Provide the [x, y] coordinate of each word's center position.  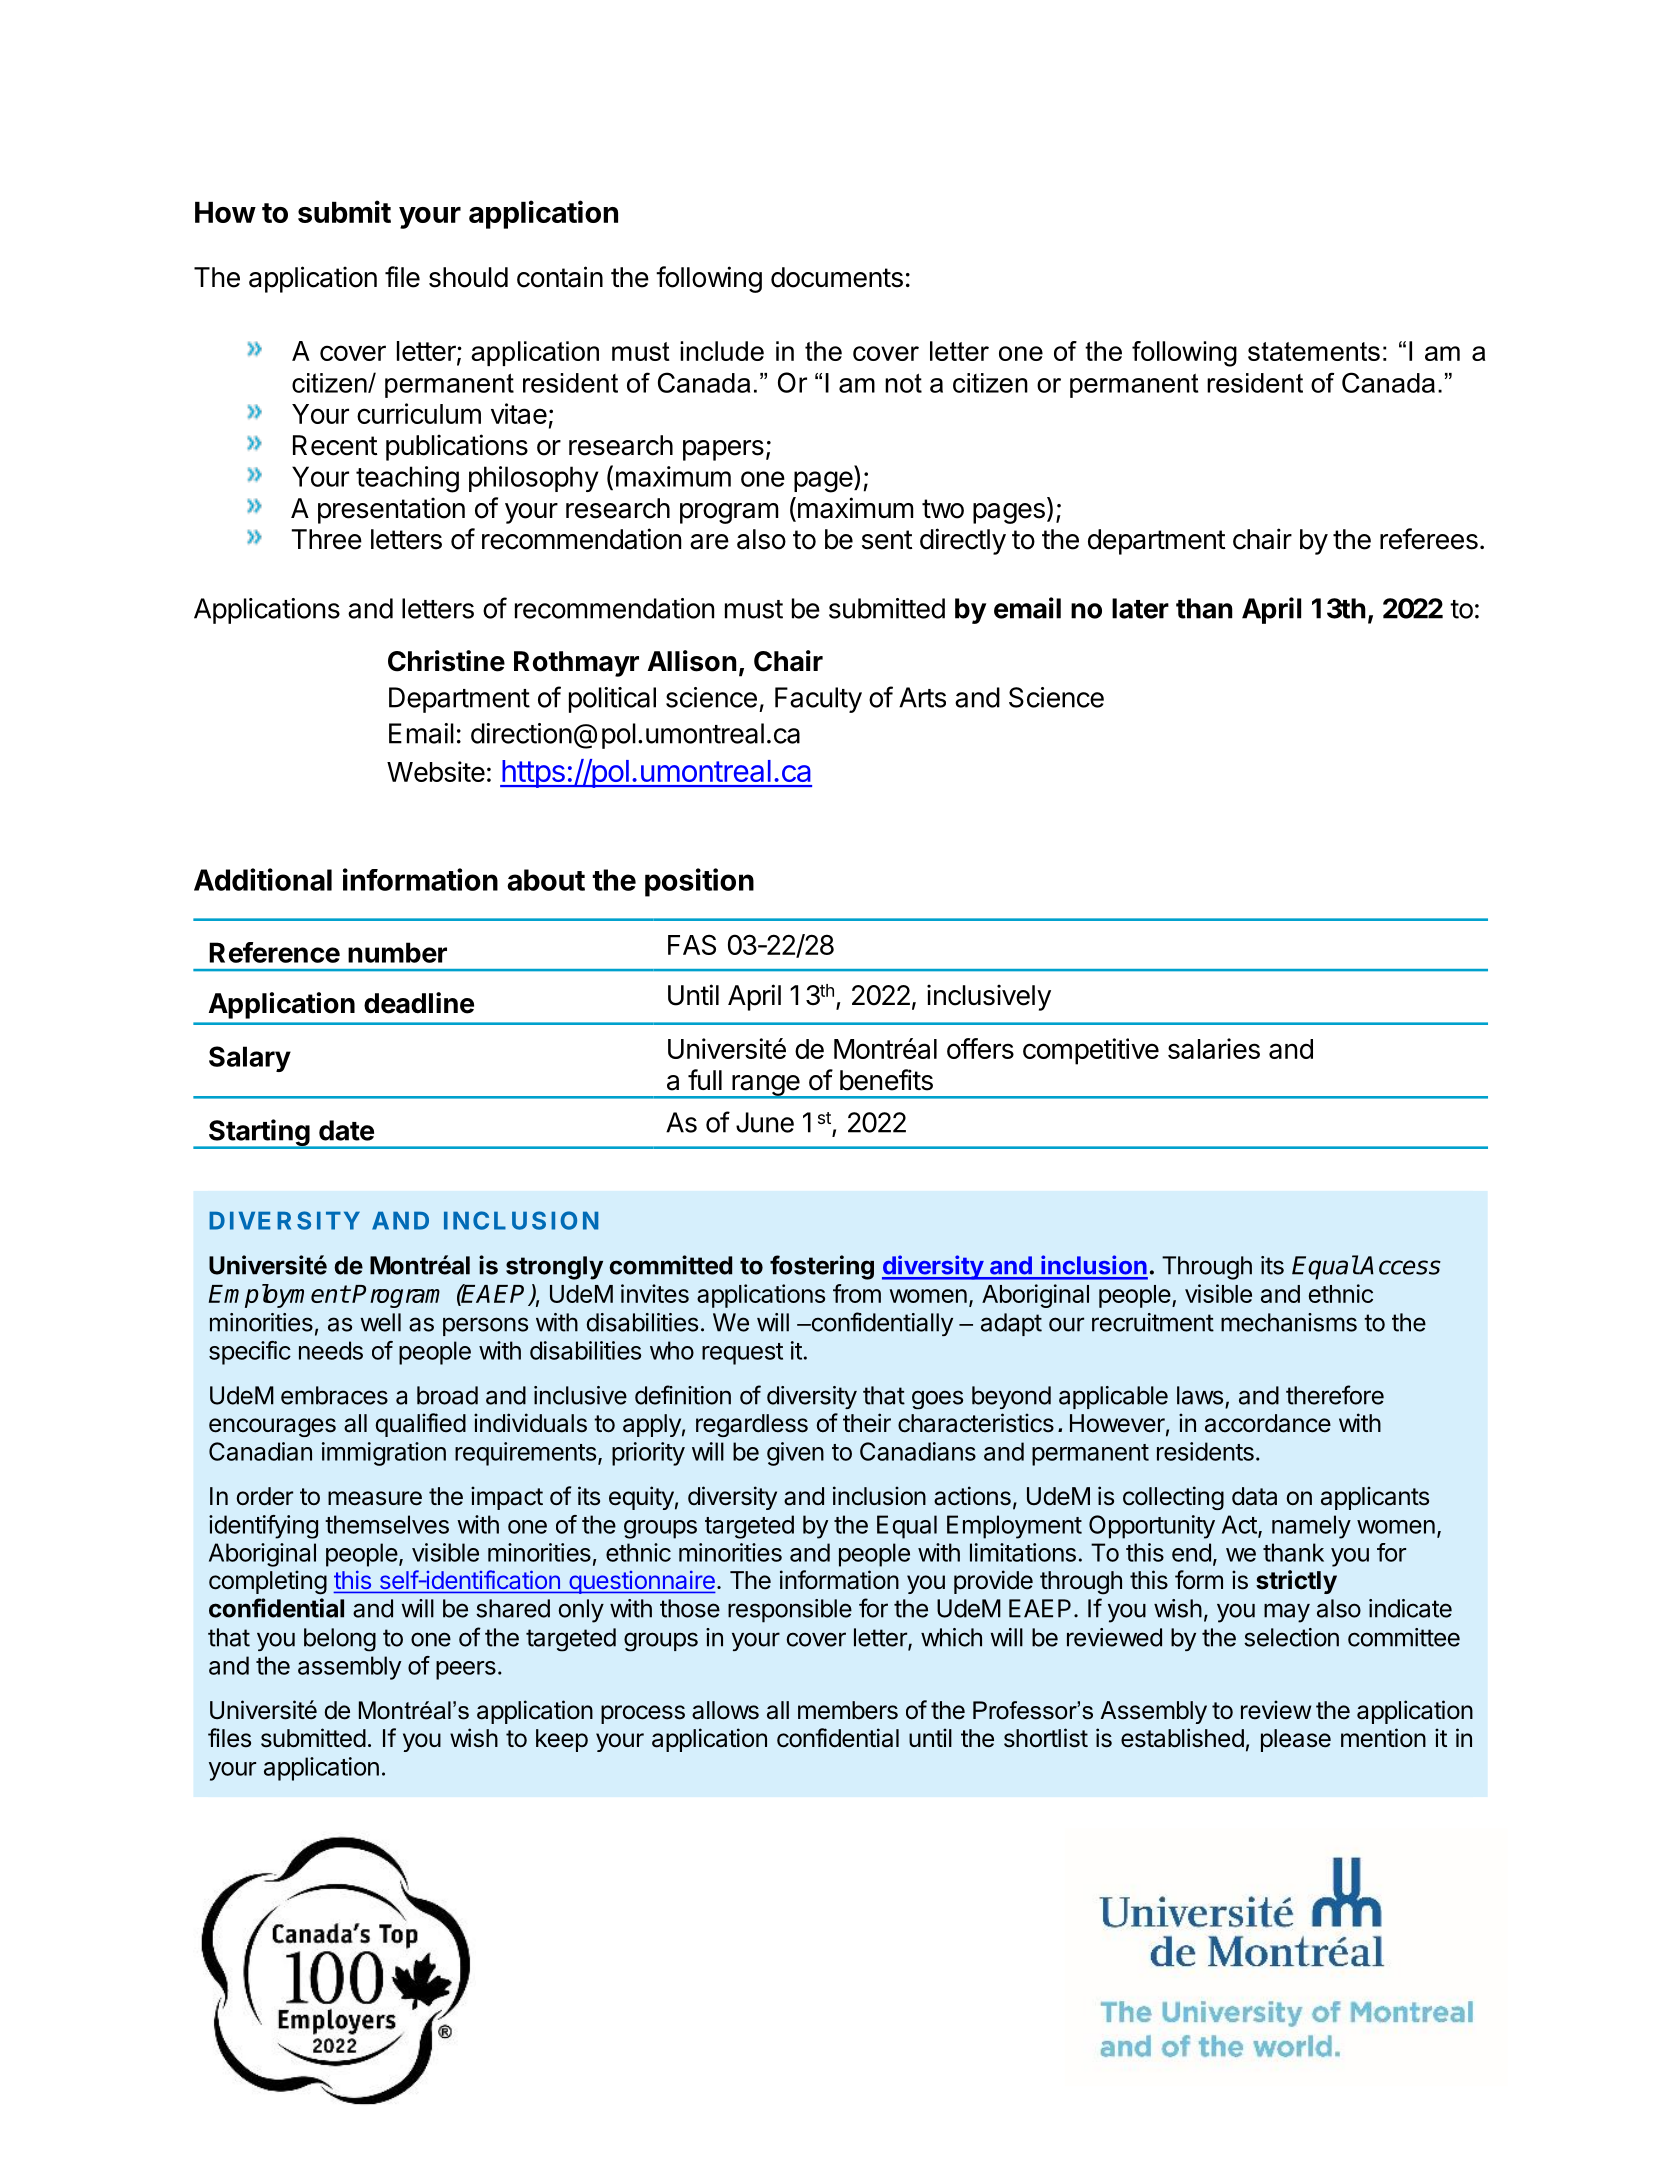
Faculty [818, 700]
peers [466, 1670]
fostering [822, 1267]
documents [837, 277]
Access [1400, 1265]
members [848, 1710]
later [1140, 608]
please [1296, 1740]
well [380, 1322]
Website [436, 771]
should [468, 277]
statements [1314, 351]
